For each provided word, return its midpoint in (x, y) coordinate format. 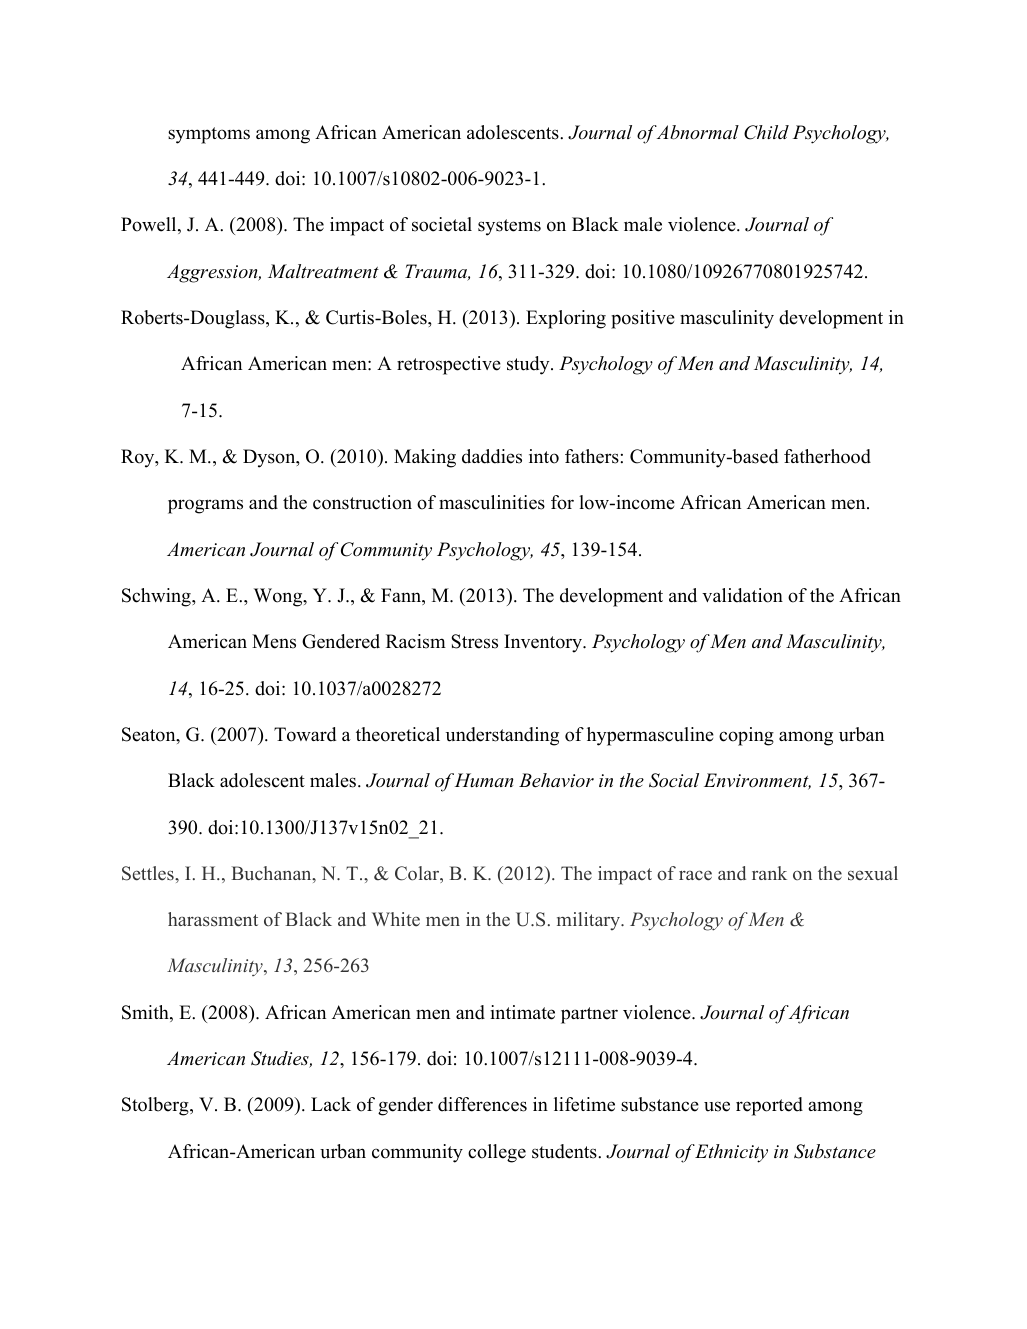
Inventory (544, 643)
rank (769, 873)
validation (742, 595)
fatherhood (827, 456)
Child (766, 132)
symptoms (209, 135)
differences (482, 1104)
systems (509, 227)
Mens (274, 641)
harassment (213, 919)
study (529, 365)
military (590, 921)
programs (205, 506)
